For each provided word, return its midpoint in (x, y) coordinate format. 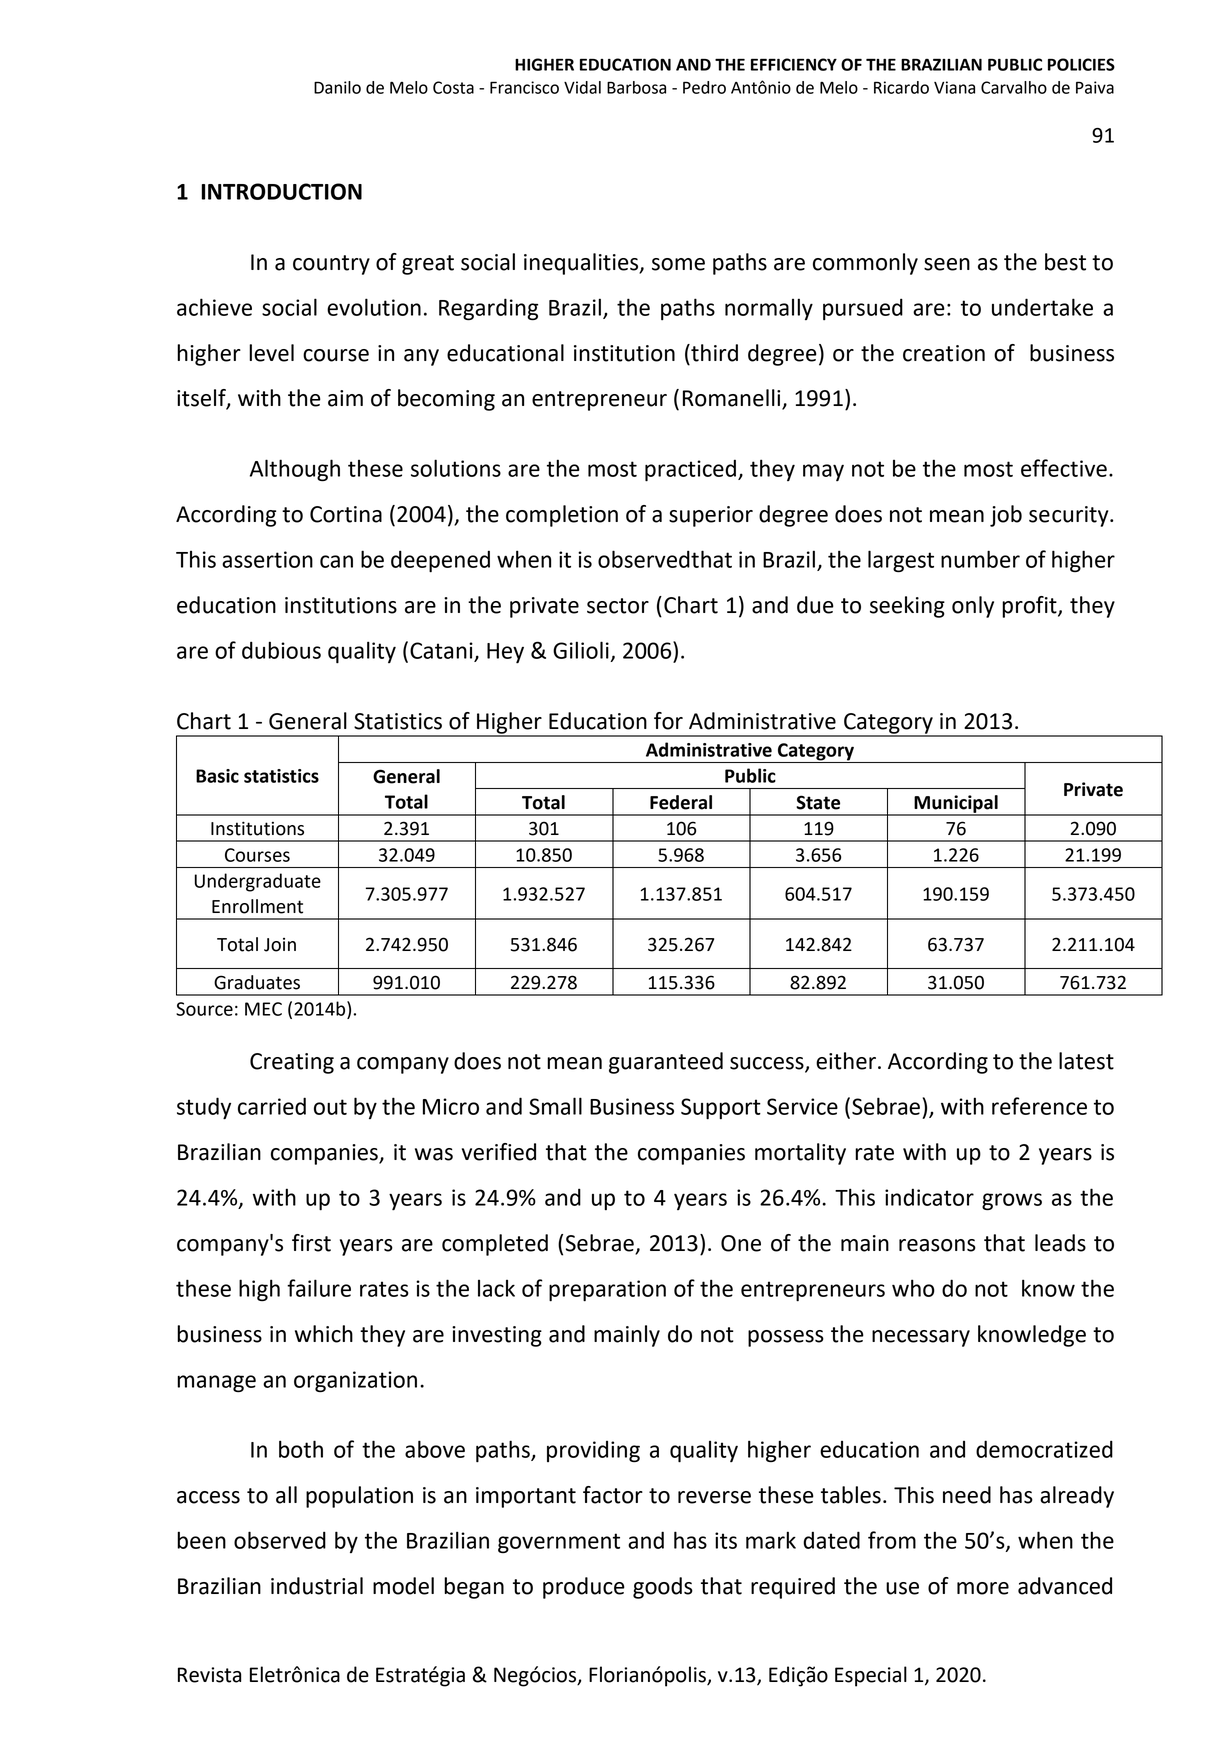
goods (663, 1588)
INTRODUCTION (281, 191)
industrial (317, 1586)
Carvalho (1014, 87)
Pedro (704, 87)
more (983, 1588)
